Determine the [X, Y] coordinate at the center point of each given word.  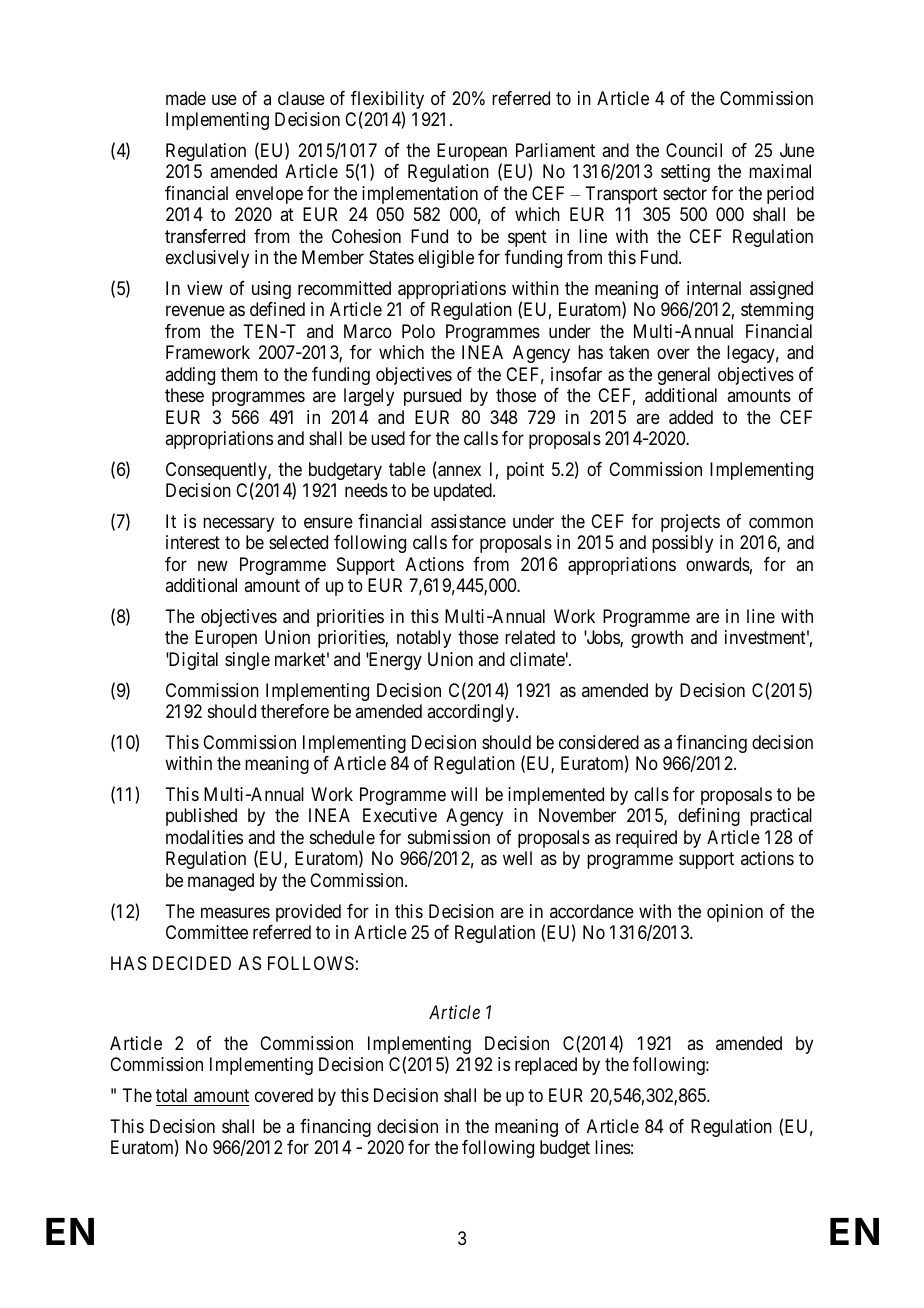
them [239, 374]
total [171, 1095]
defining [709, 817]
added [691, 417]
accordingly [472, 713]
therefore [295, 711]
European [472, 153]
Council [694, 150]
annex [458, 472]
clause [301, 98]
